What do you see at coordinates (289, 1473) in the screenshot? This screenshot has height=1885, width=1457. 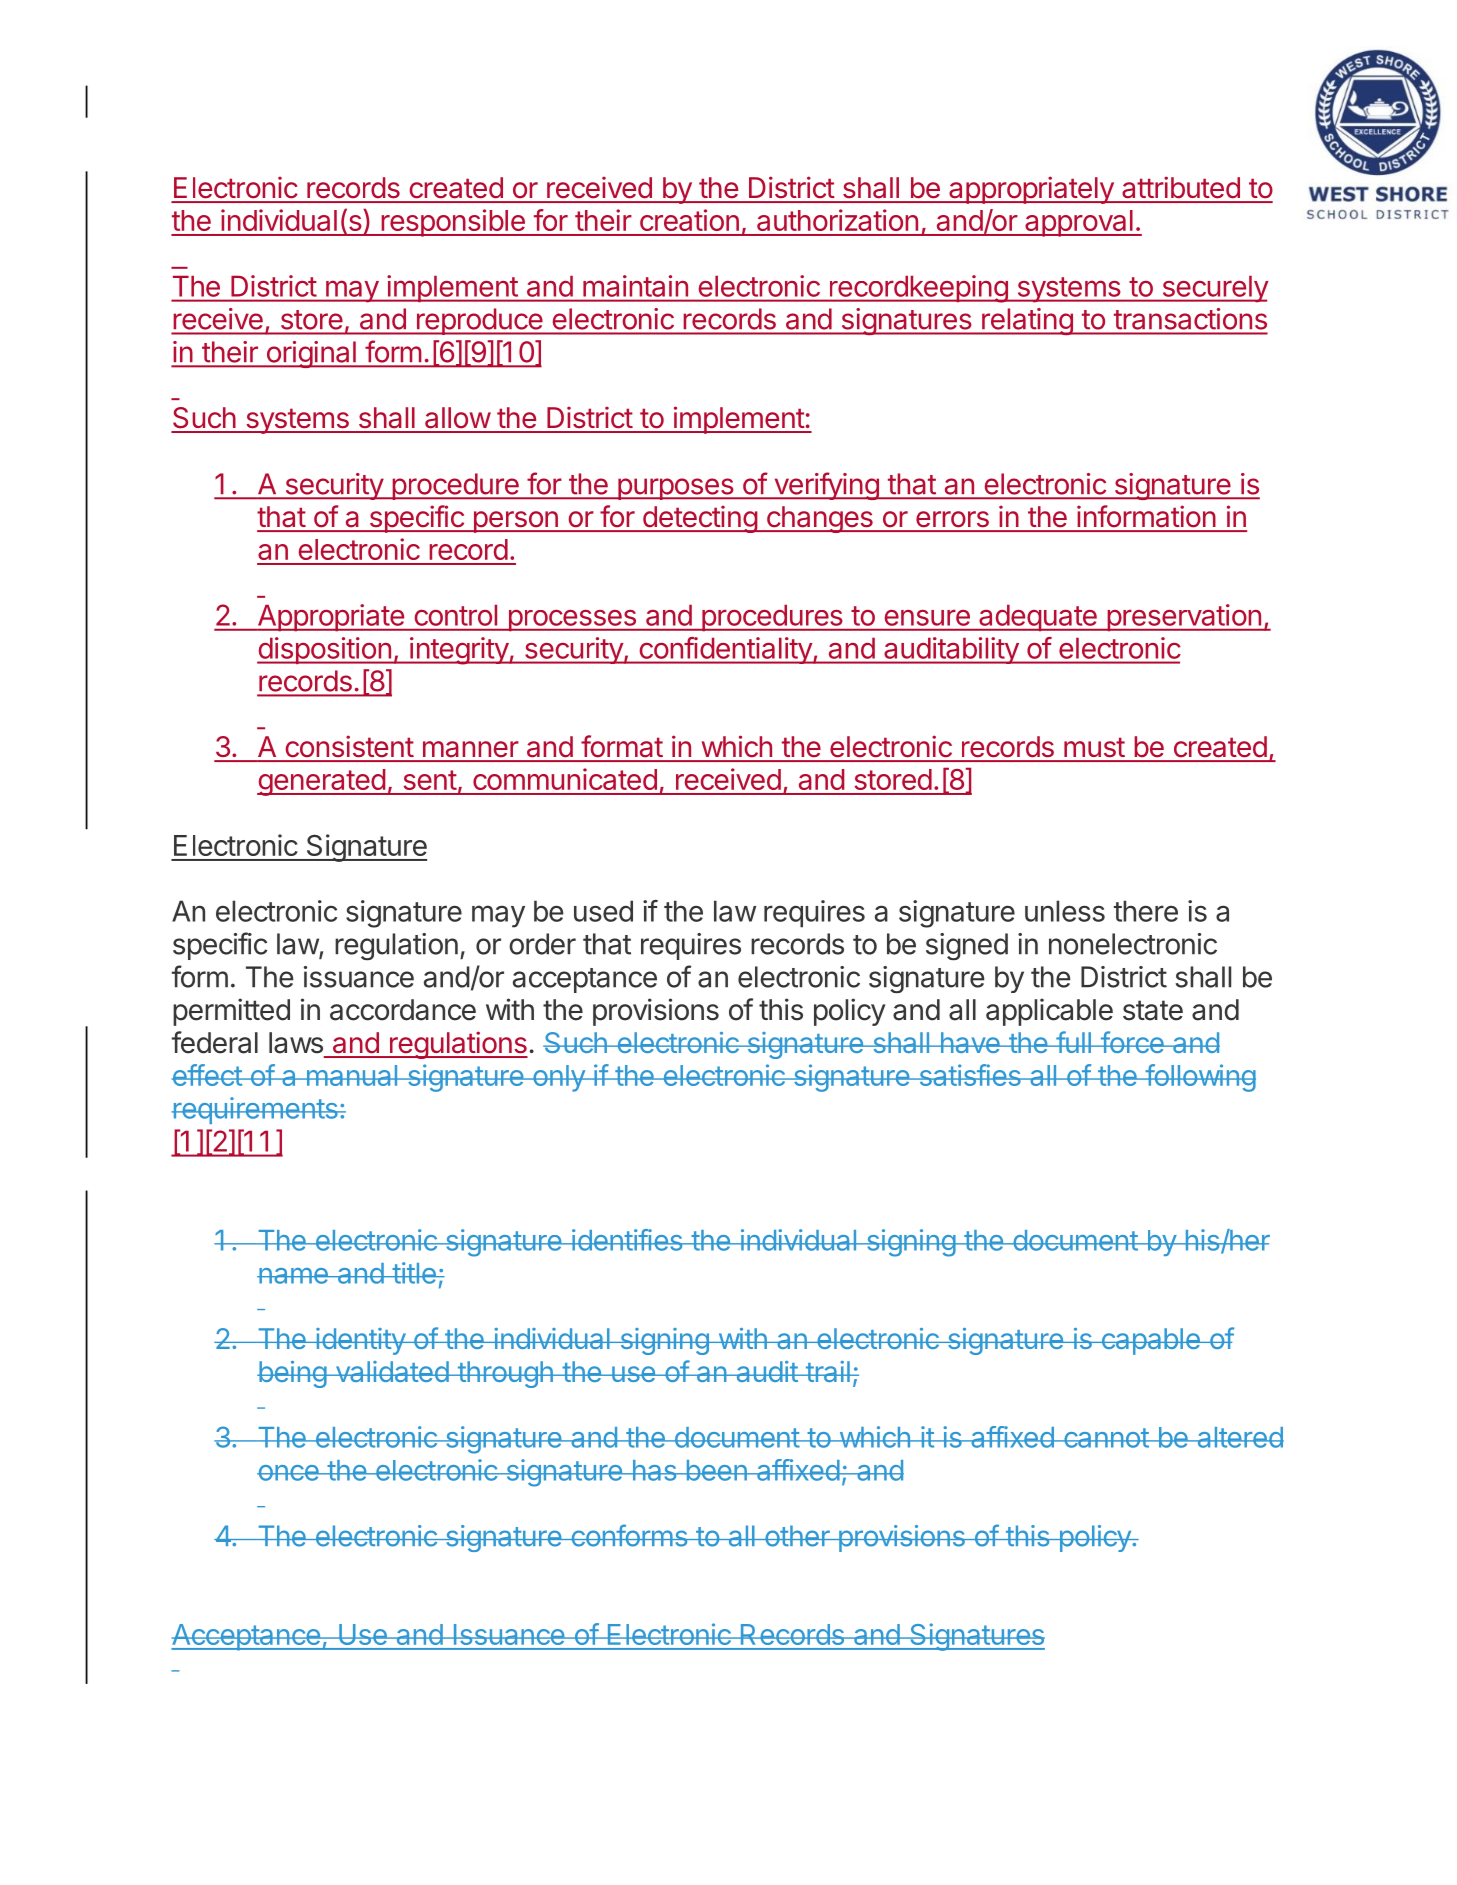 I see `once` at bounding box center [289, 1473].
